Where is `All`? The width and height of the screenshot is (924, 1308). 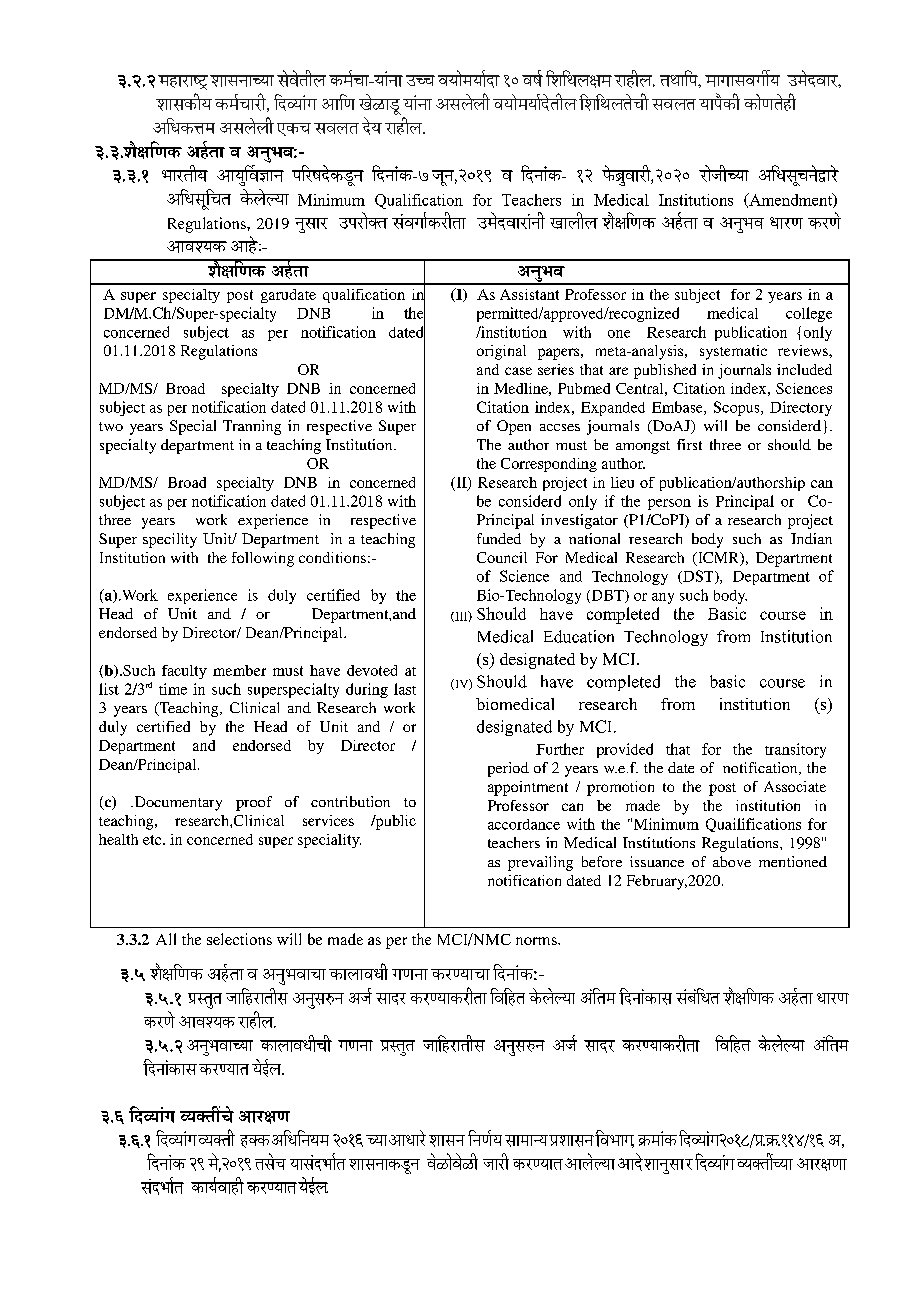 All is located at coordinates (166, 939).
